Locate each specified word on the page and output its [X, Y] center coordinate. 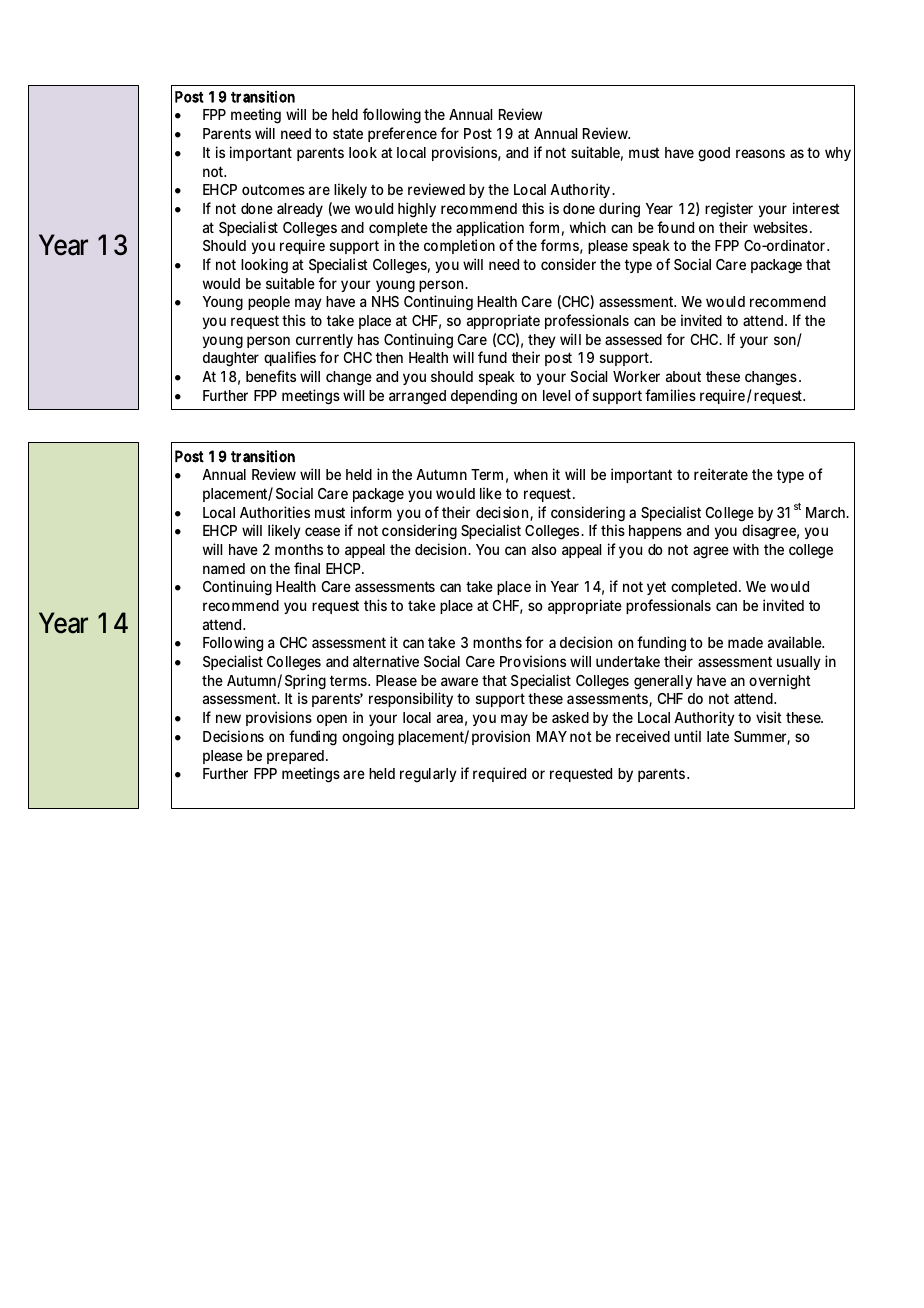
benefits [271, 376]
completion [459, 246]
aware [459, 681]
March [827, 512]
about [683, 376]
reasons [760, 153]
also [544, 549]
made [745, 642]
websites [782, 227]
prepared [297, 757]
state [348, 133]
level [556, 395]
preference [402, 134]
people [269, 303]
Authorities [275, 512]
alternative [386, 661]
